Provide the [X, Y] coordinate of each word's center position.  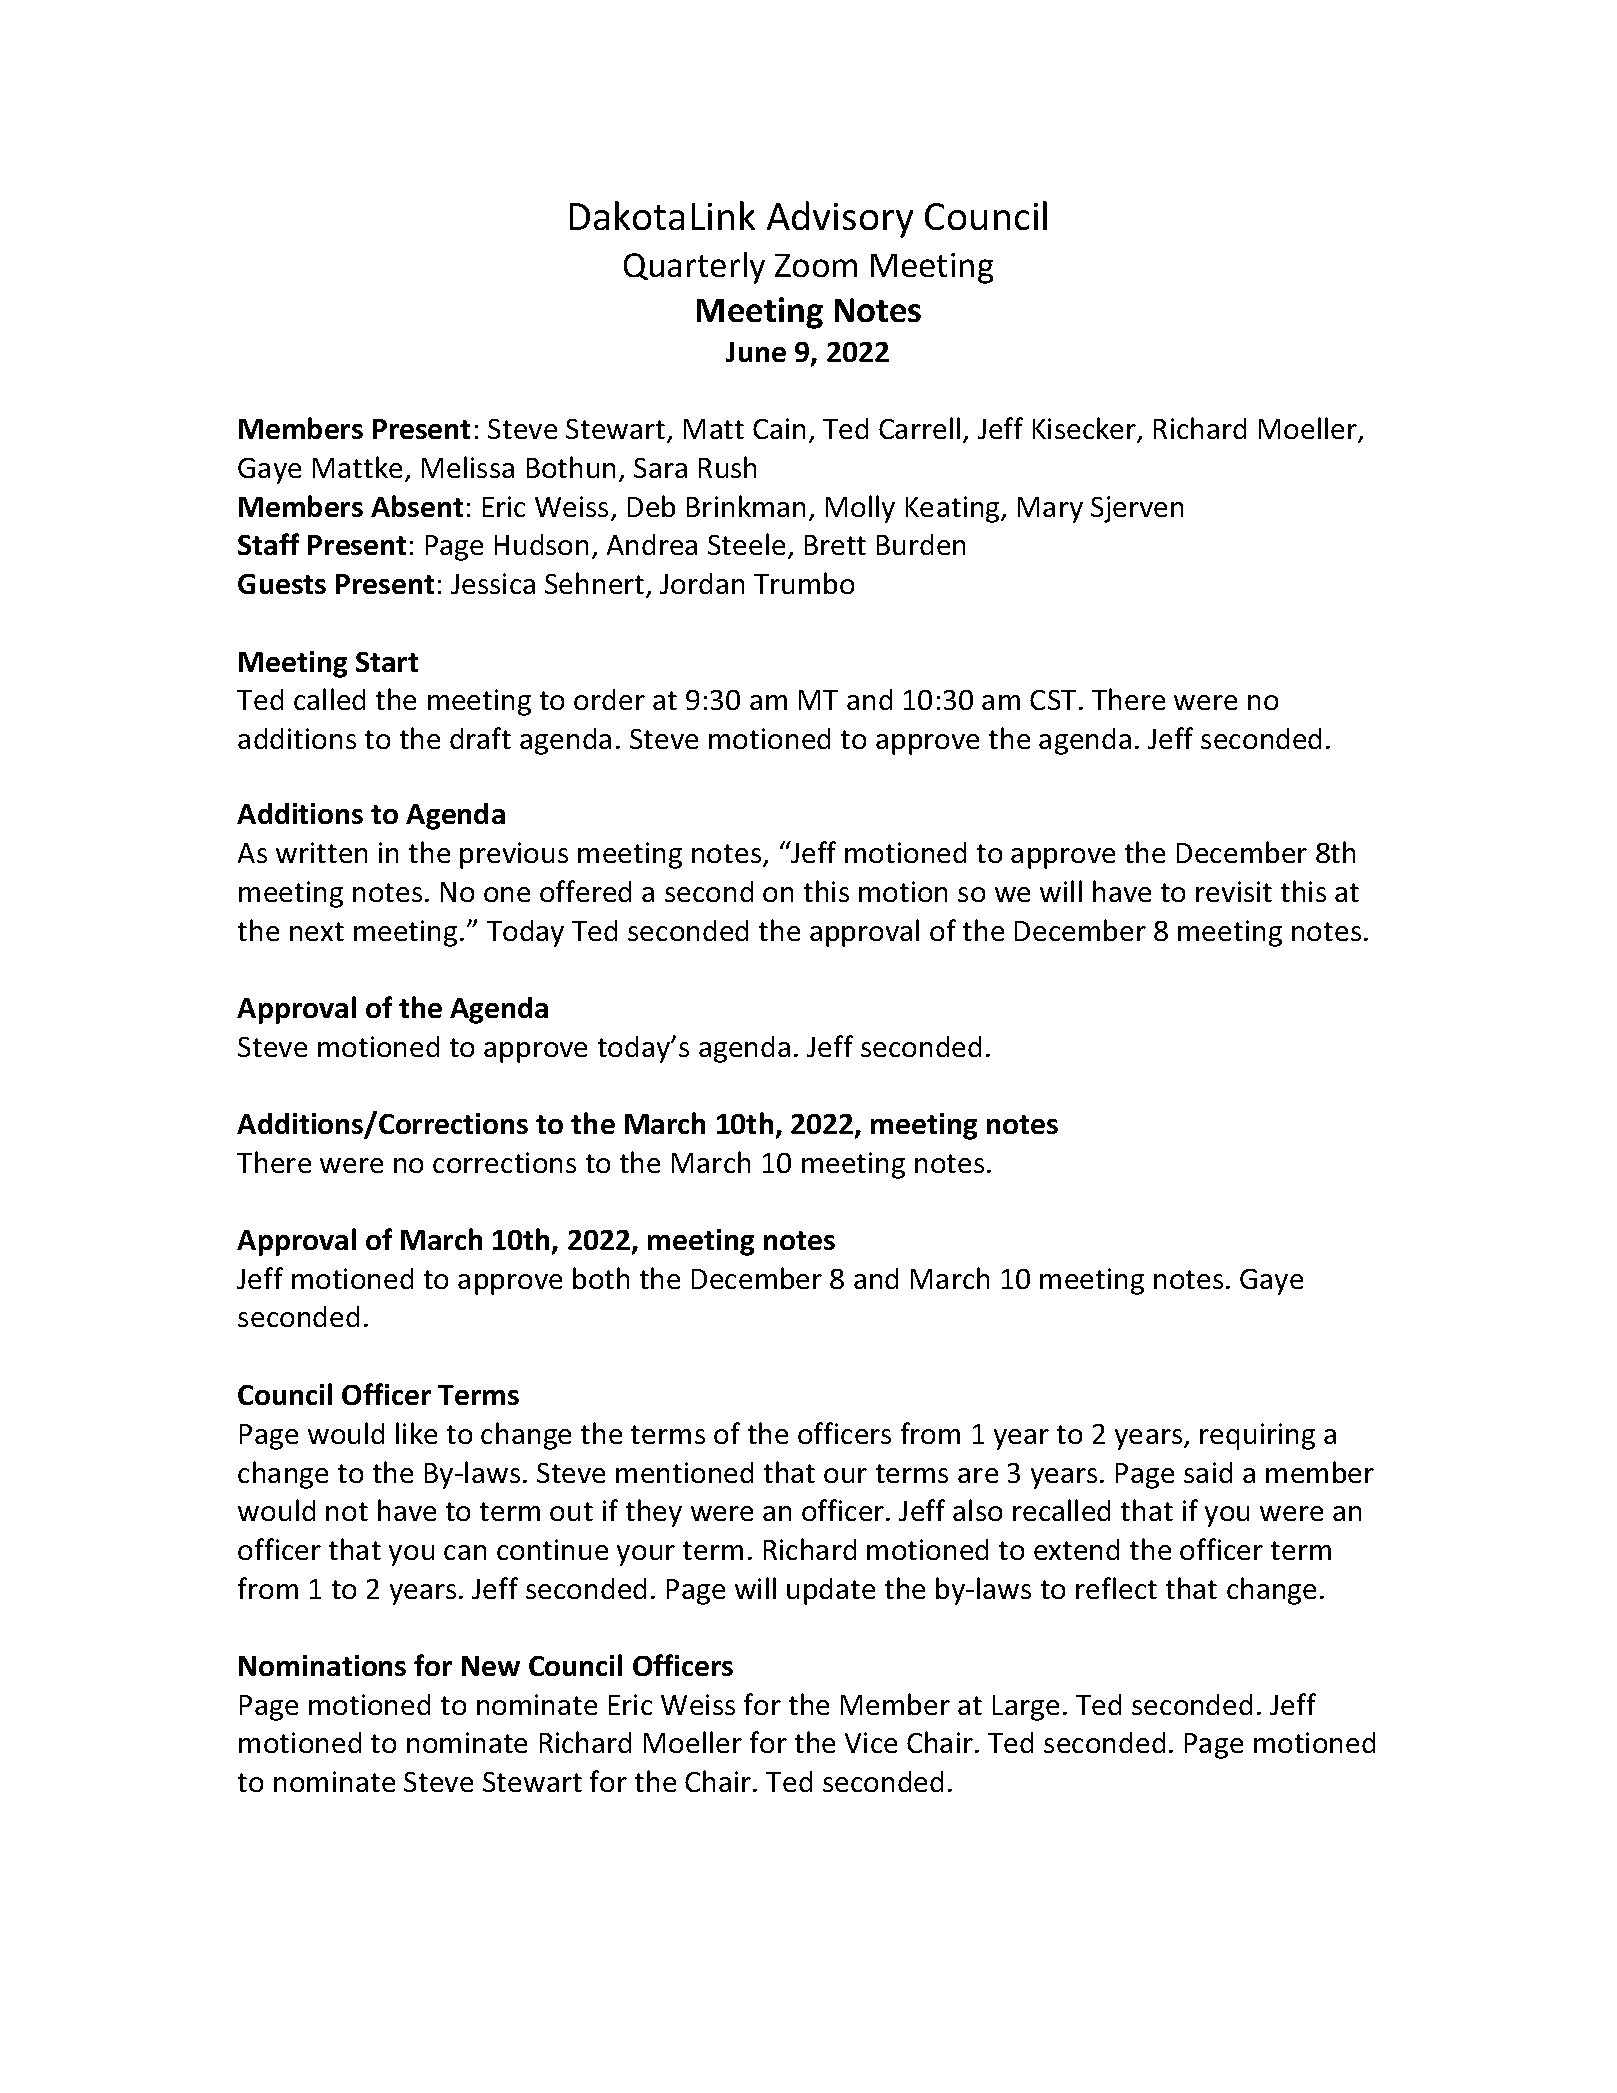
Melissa [468, 467]
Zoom [816, 265]
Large [1026, 1708]
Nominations [322, 1665]
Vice [871, 1742]
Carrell [919, 428]
